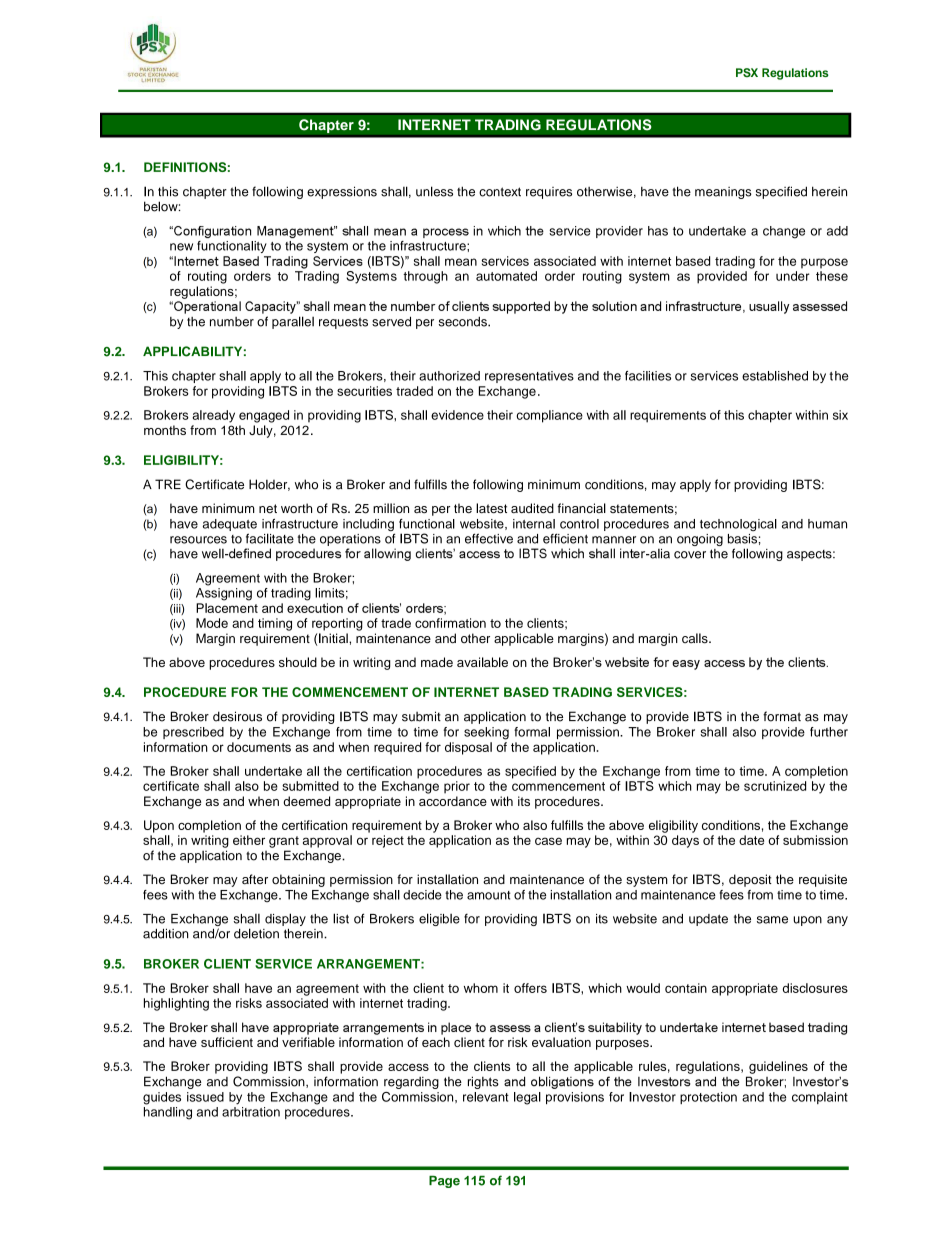 The height and width of the page is (1233, 952). Describe the element at coordinates (227, 608) in the page. I see `Placement` at that location.
